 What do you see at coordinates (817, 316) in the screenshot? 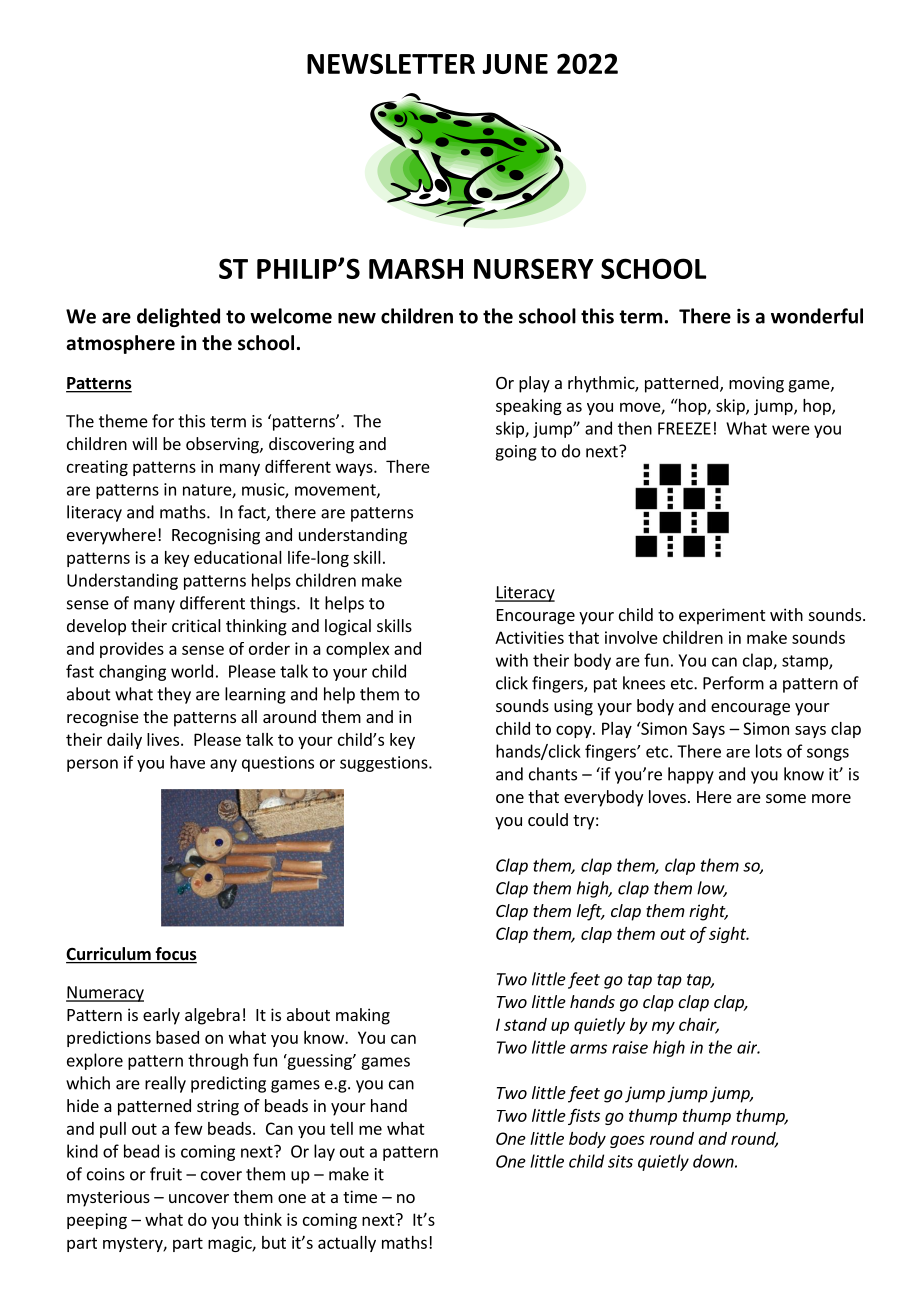
I see `wonderful` at bounding box center [817, 316].
